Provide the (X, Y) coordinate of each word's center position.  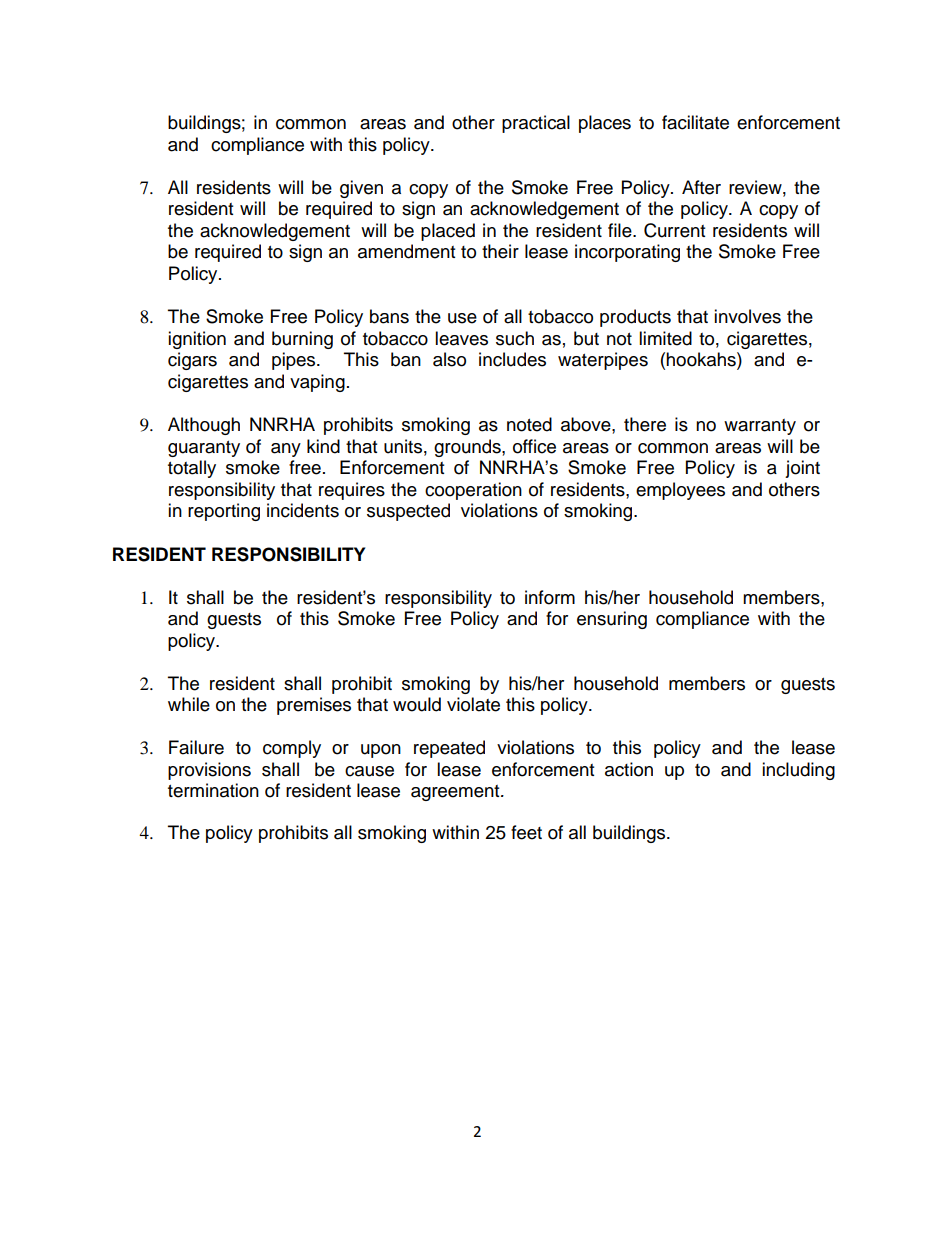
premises (314, 706)
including (798, 771)
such (515, 338)
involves (747, 316)
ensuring (612, 620)
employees (680, 491)
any (286, 450)
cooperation (473, 491)
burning (302, 340)
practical (536, 124)
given (361, 189)
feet (526, 832)
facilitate (695, 122)
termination (213, 790)
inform (550, 597)
